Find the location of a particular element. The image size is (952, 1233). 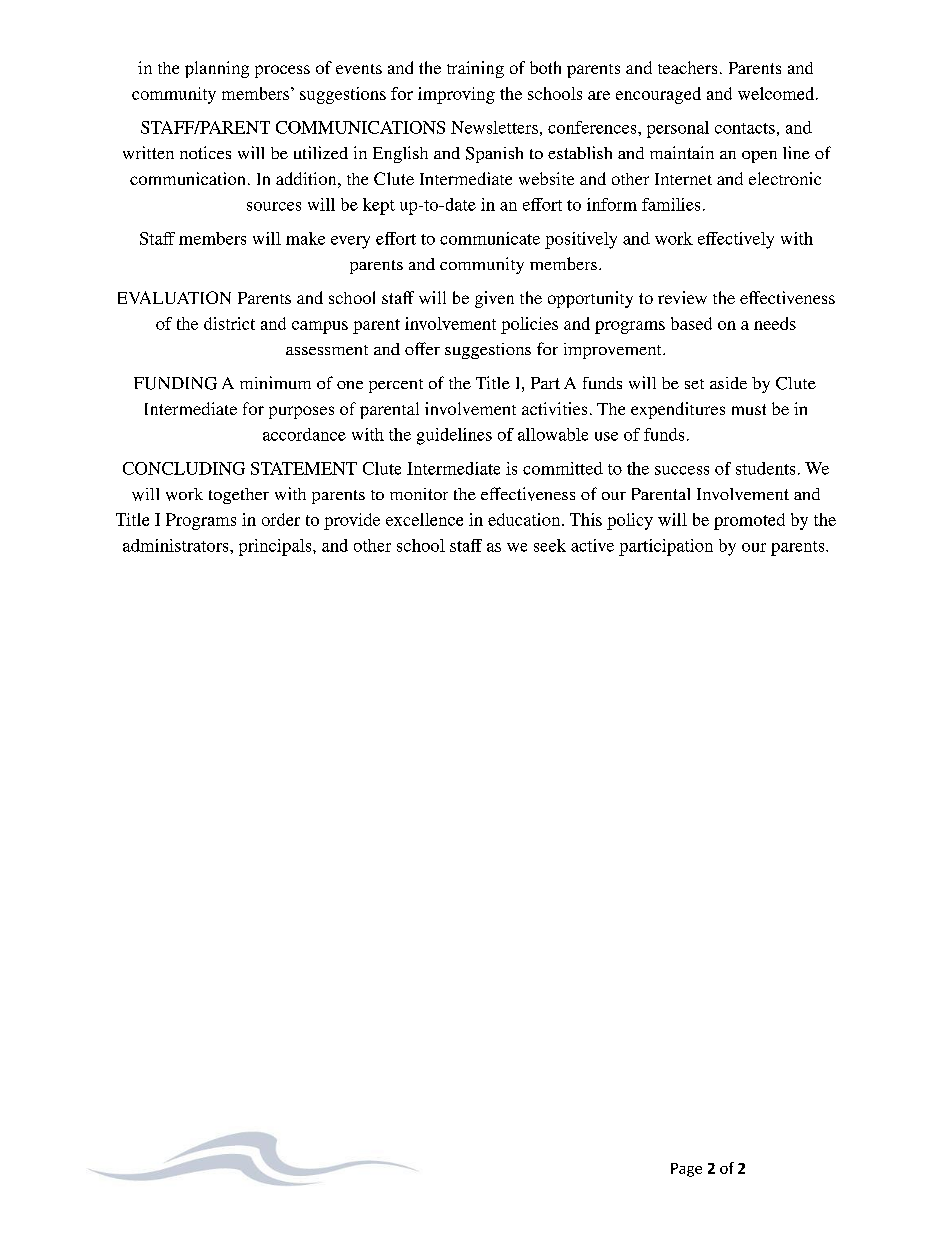

teachers is located at coordinates (687, 67).
